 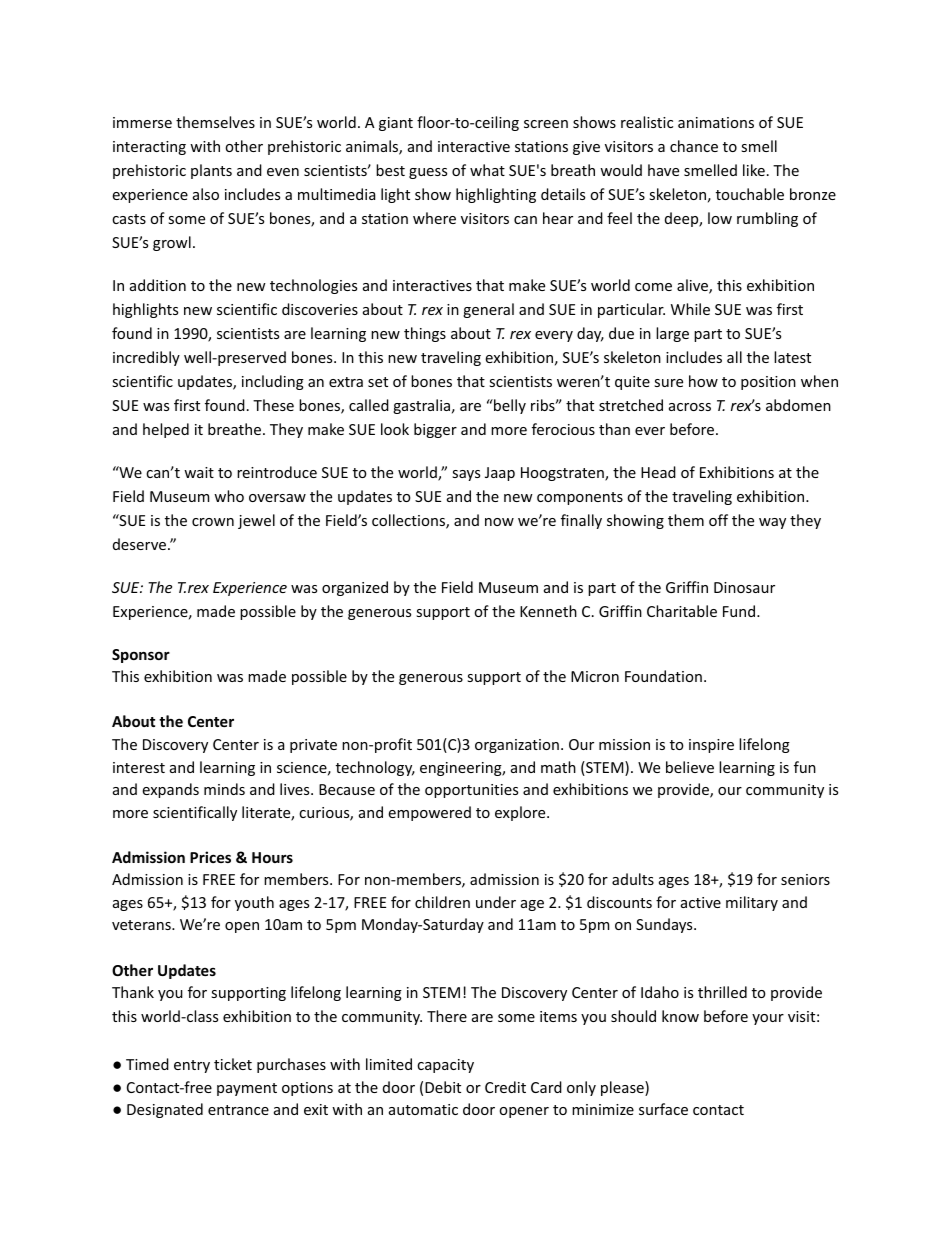 I want to click on Kenneth, so click(x=548, y=611).
